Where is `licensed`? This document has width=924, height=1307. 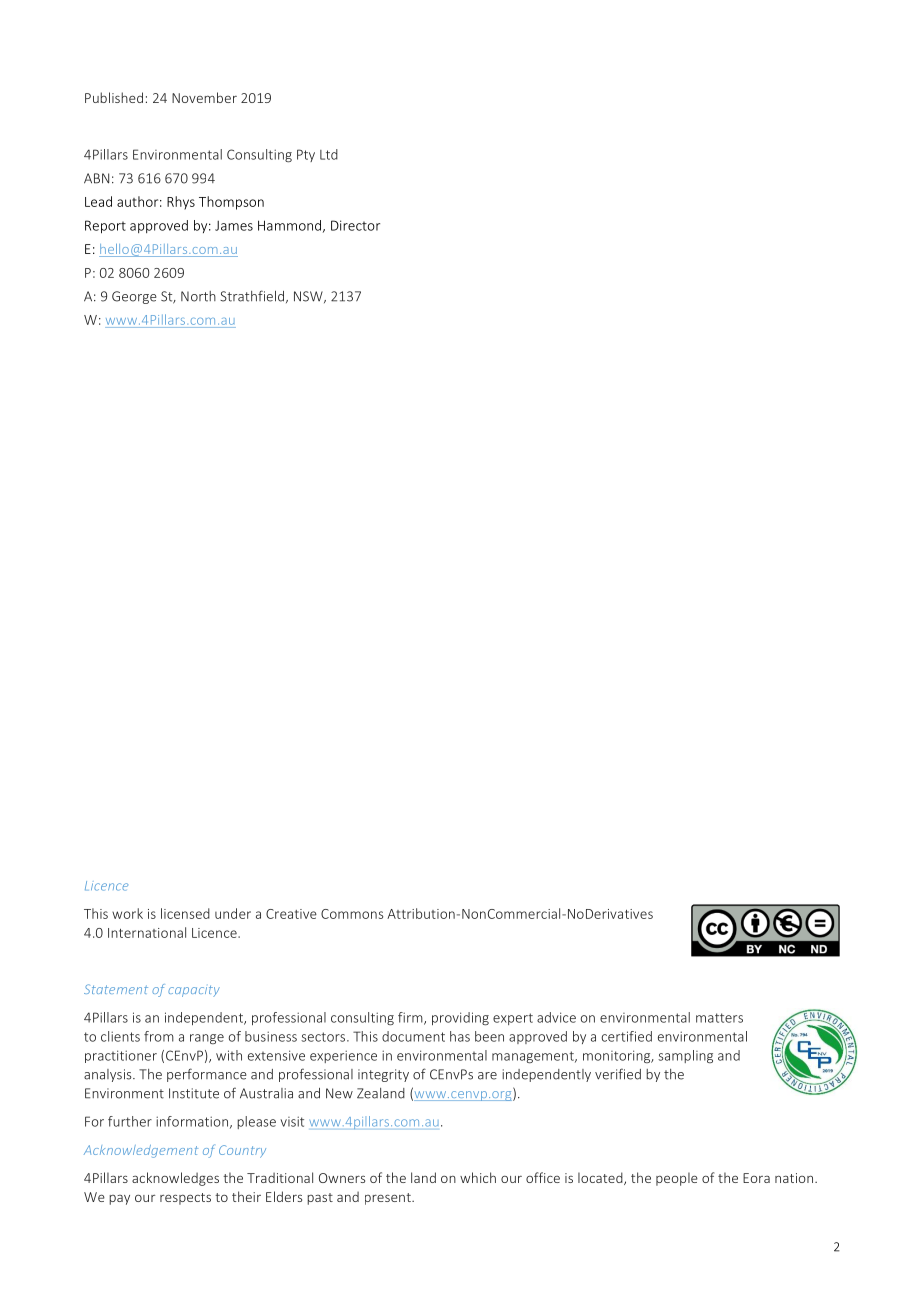
licensed is located at coordinates (185, 913).
